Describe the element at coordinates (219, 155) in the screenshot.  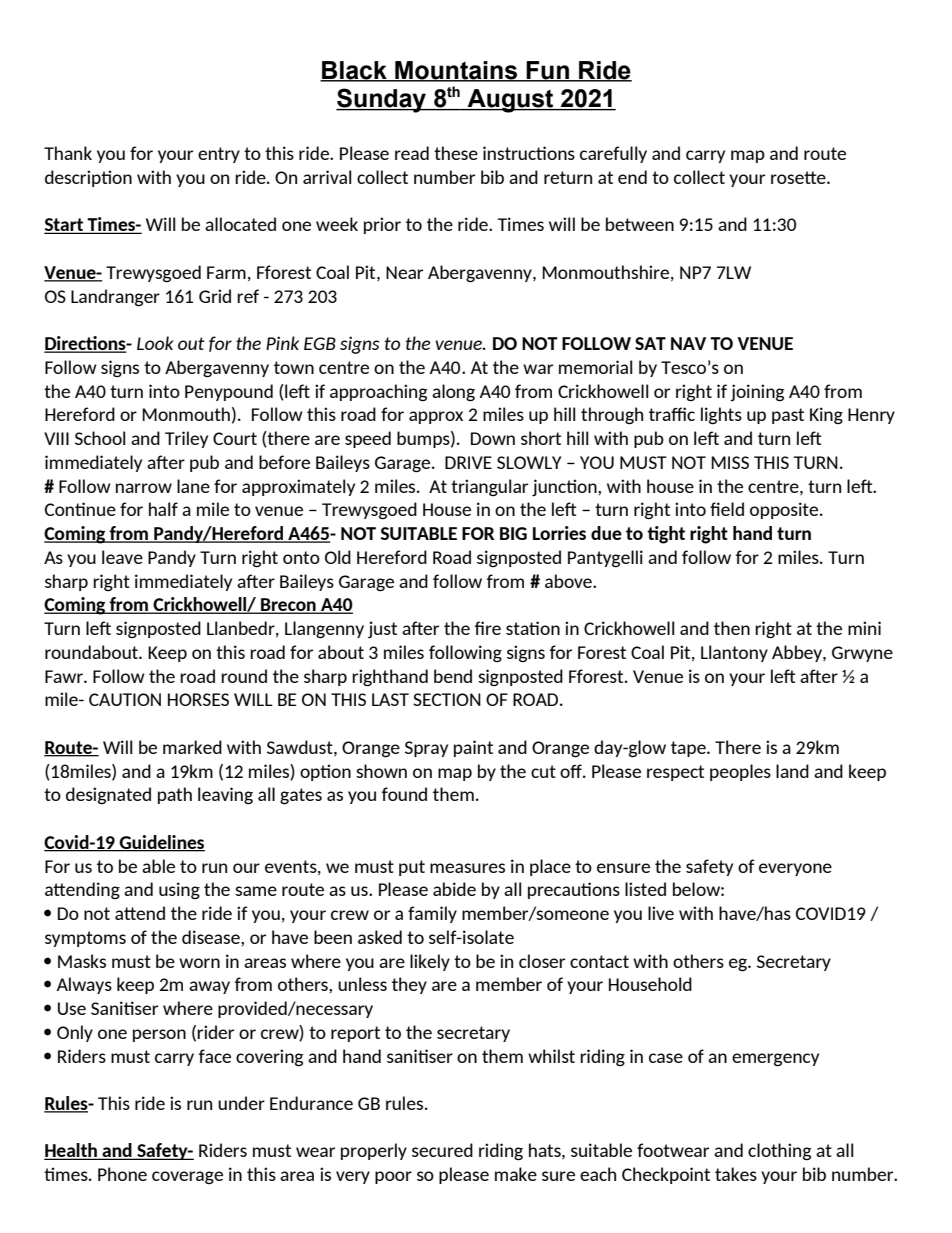
I see `entry` at that location.
